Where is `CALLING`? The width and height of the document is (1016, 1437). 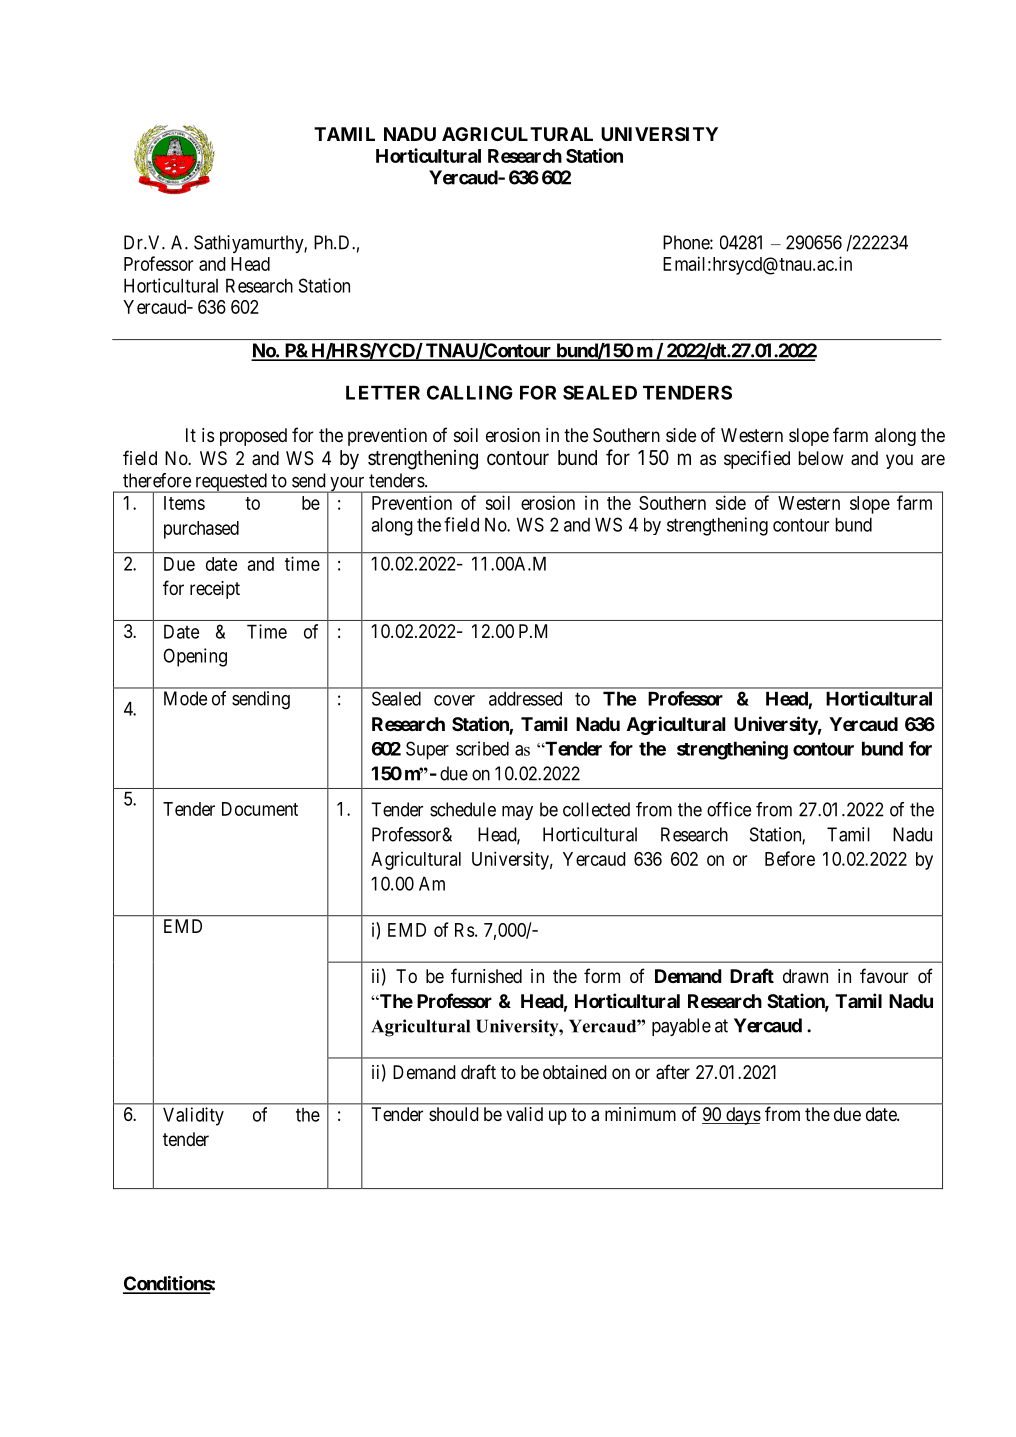 CALLING is located at coordinates (470, 392).
